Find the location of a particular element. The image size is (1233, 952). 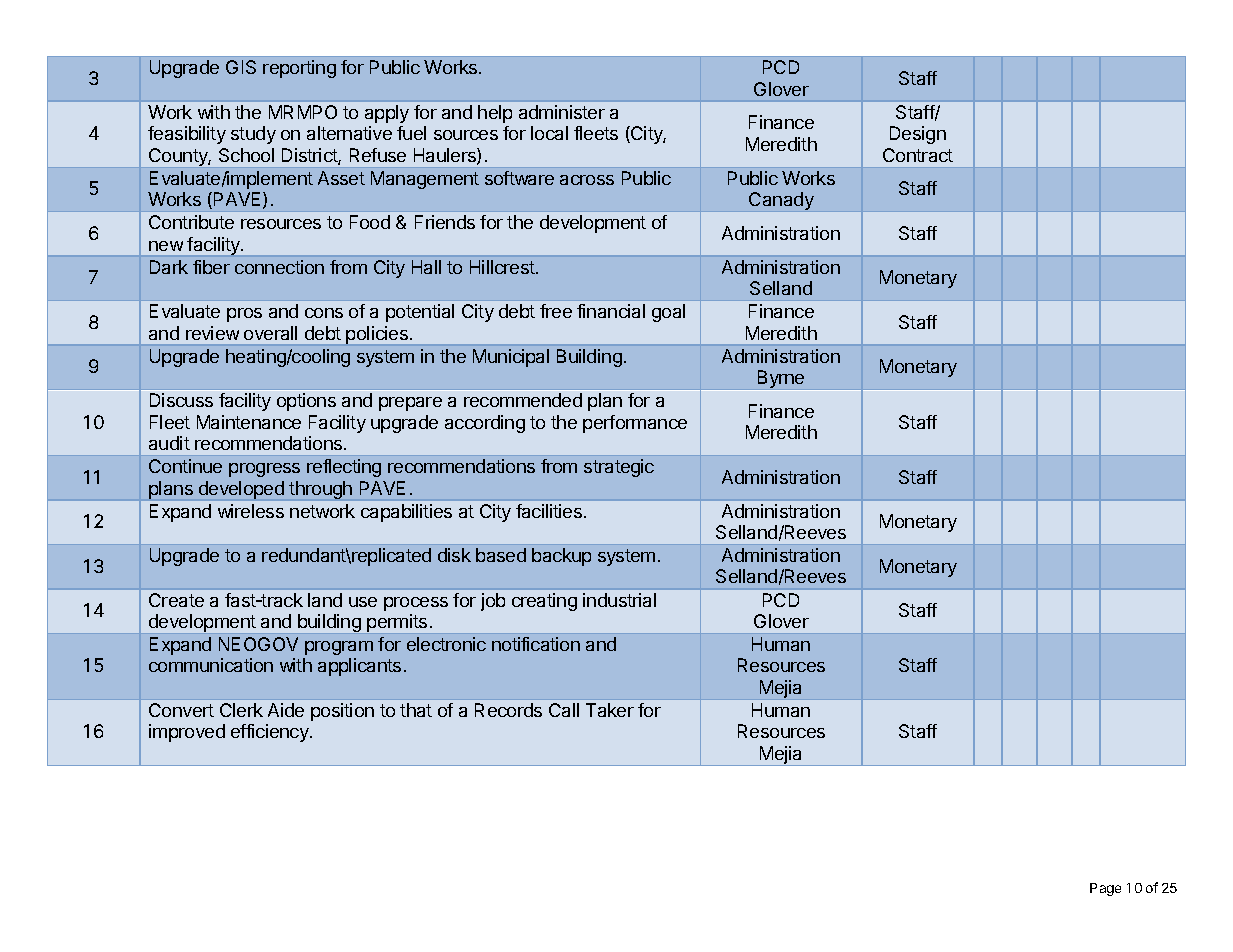

financial is located at coordinates (611, 311).
